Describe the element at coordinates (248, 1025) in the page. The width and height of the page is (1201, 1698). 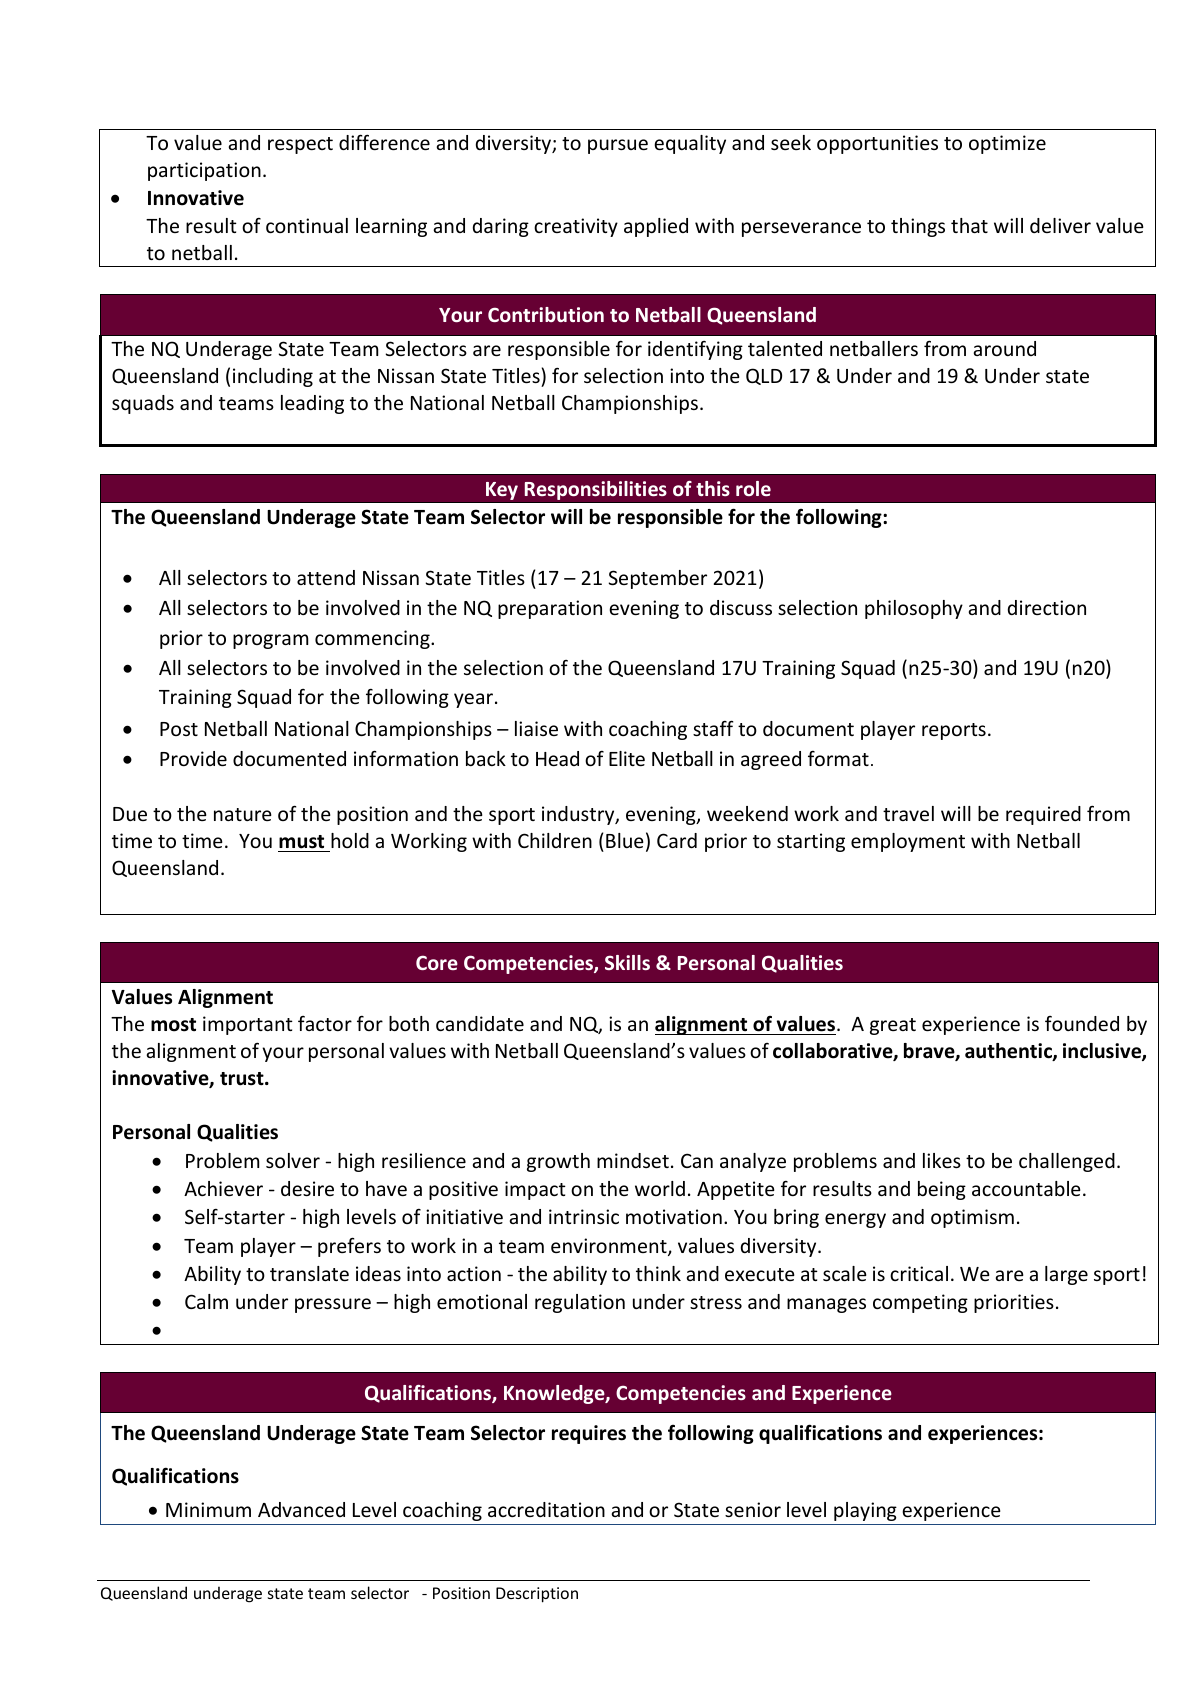
I see `important` at that location.
